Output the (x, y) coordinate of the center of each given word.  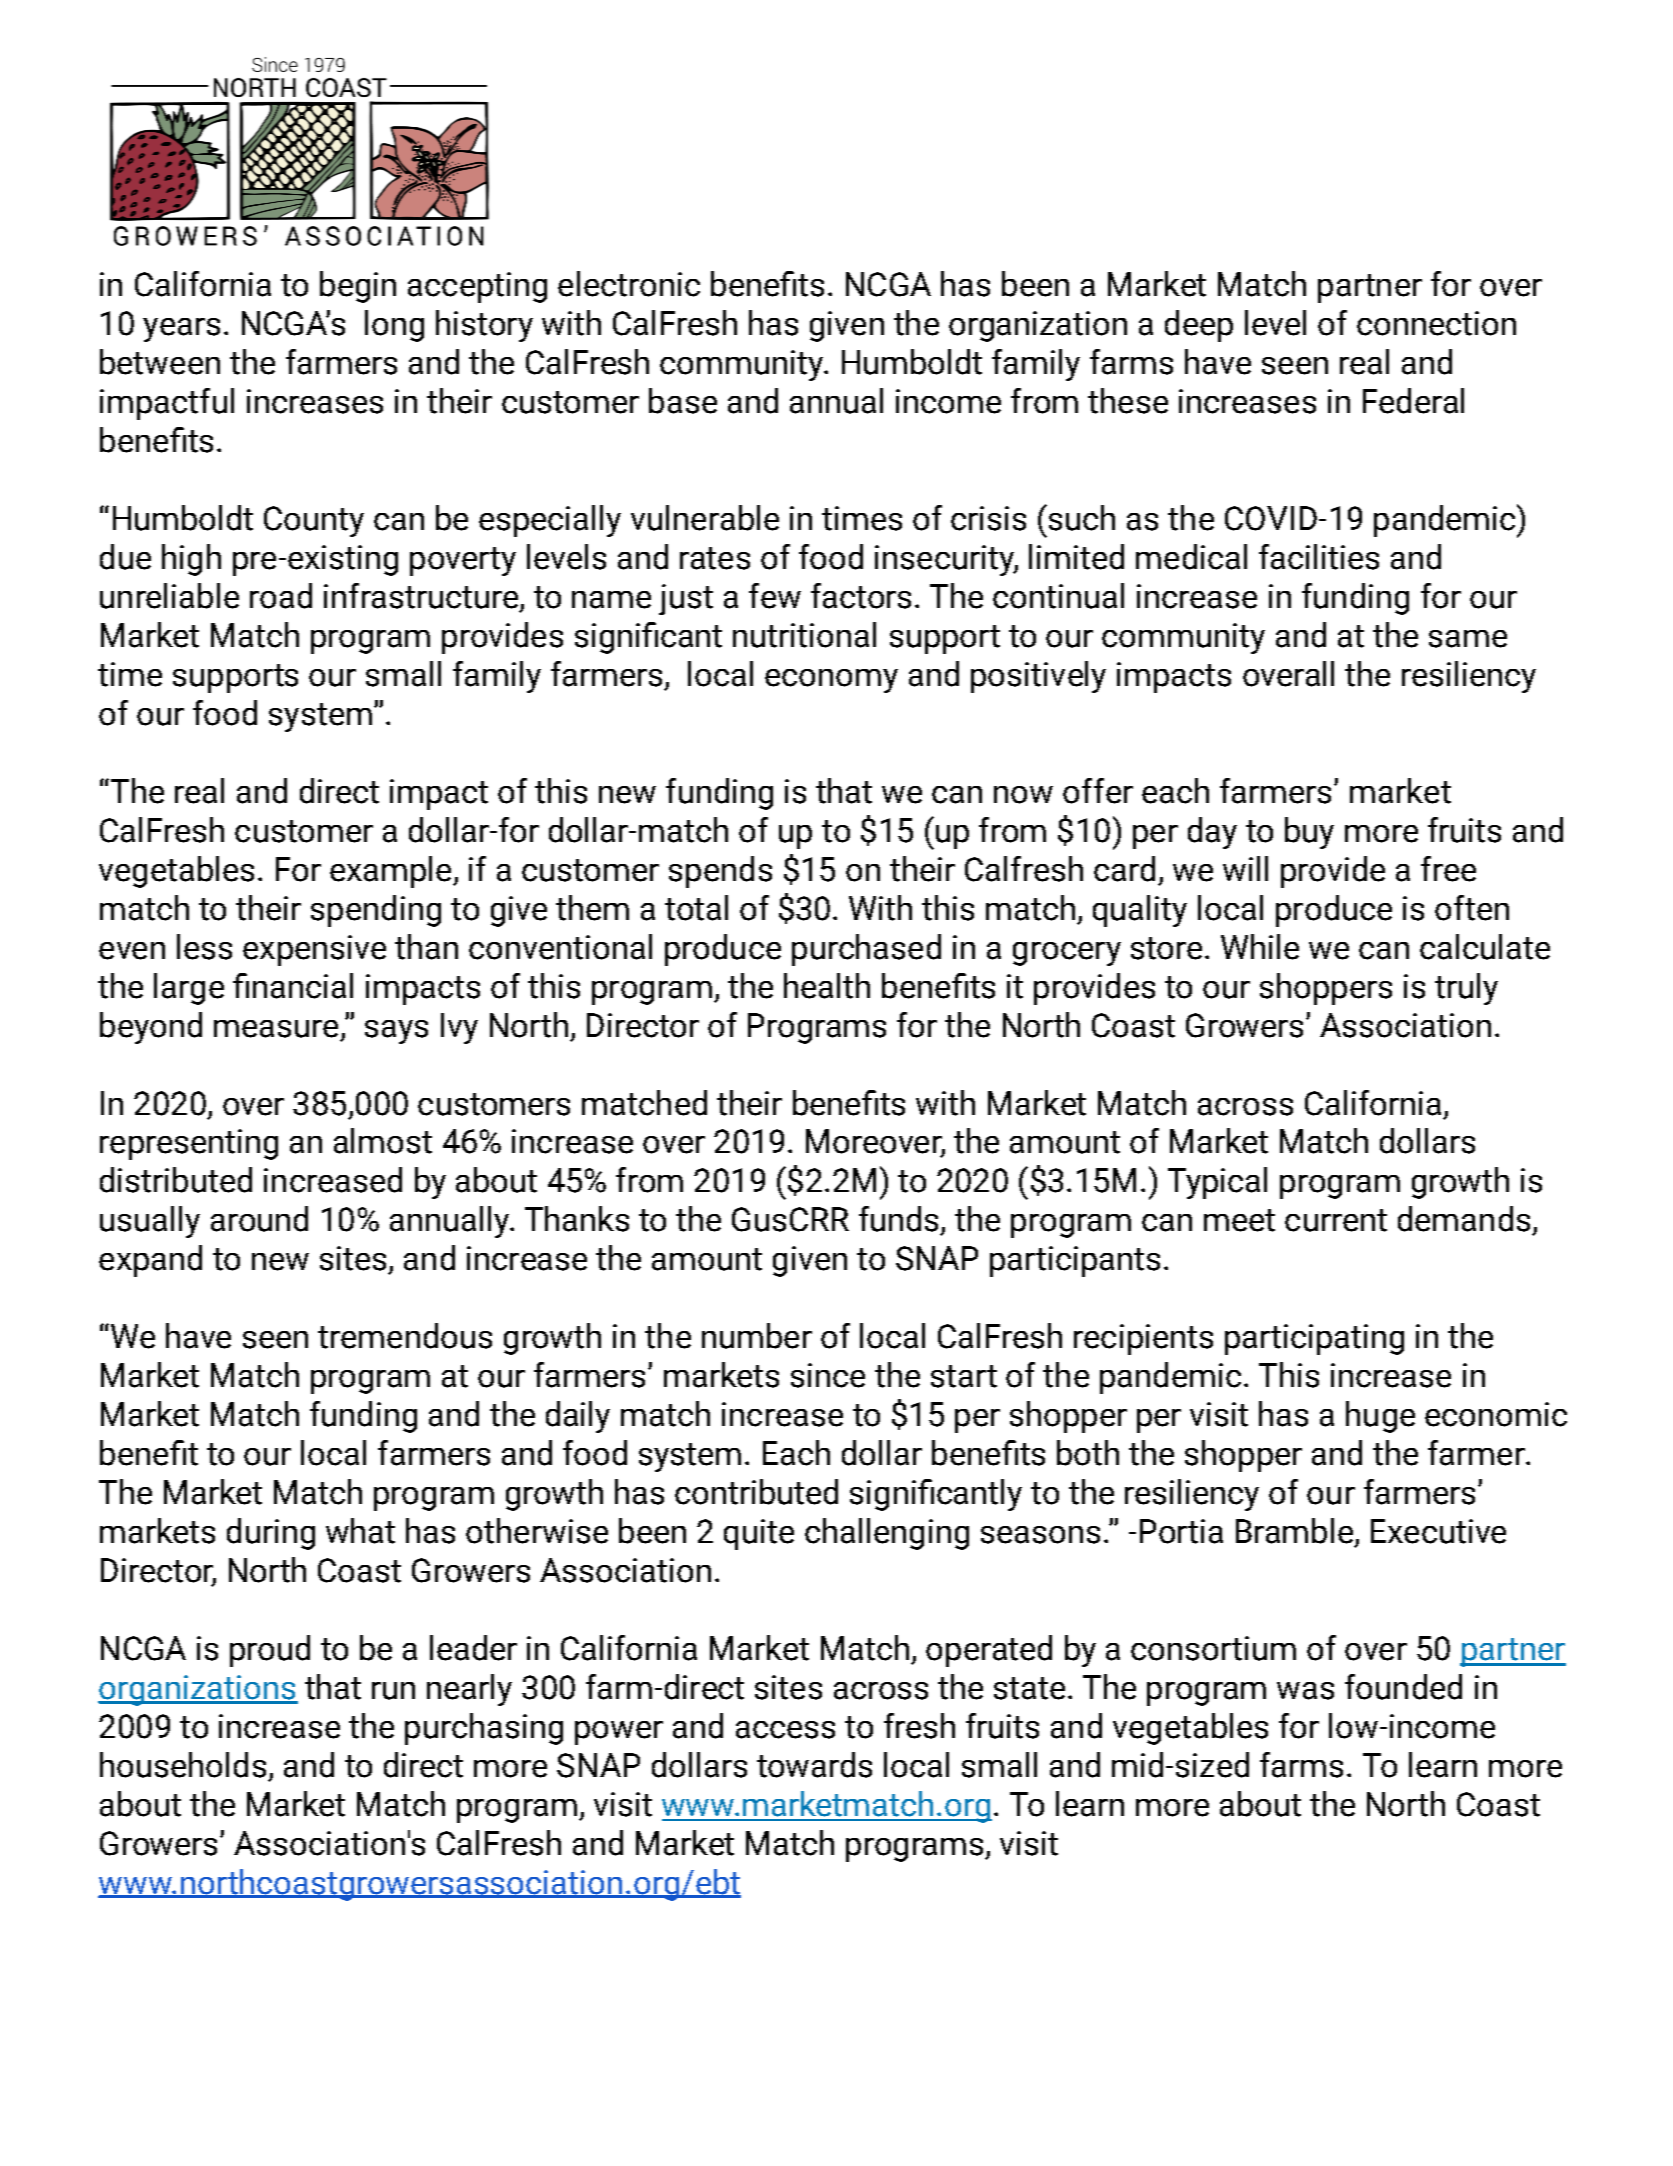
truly (1466, 989)
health (827, 986)
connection (1436, 323)
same (1468, 639)
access (785, 1730)
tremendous (405, 1336)
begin (358, 287)
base (683, 401)
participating (1314, 1339)
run (393, 1691)
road (281, 596)
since (828, 1375)
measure (276, 1029)
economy (831, 681)
